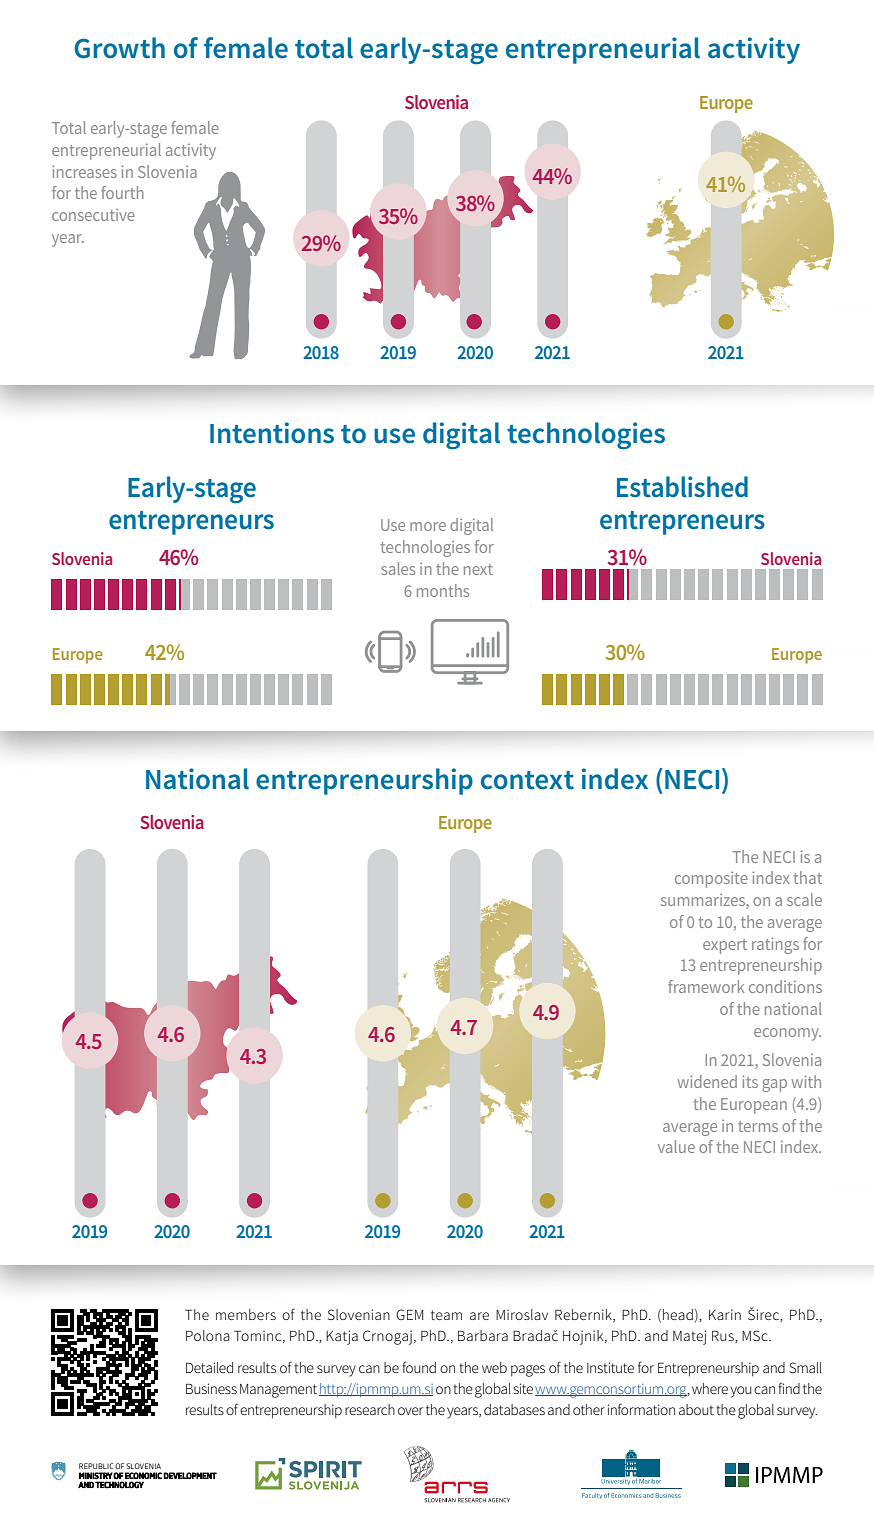  What do you see at coordinates (527, 780) in the page?
I see `context` at bounding box center [527, 780].
